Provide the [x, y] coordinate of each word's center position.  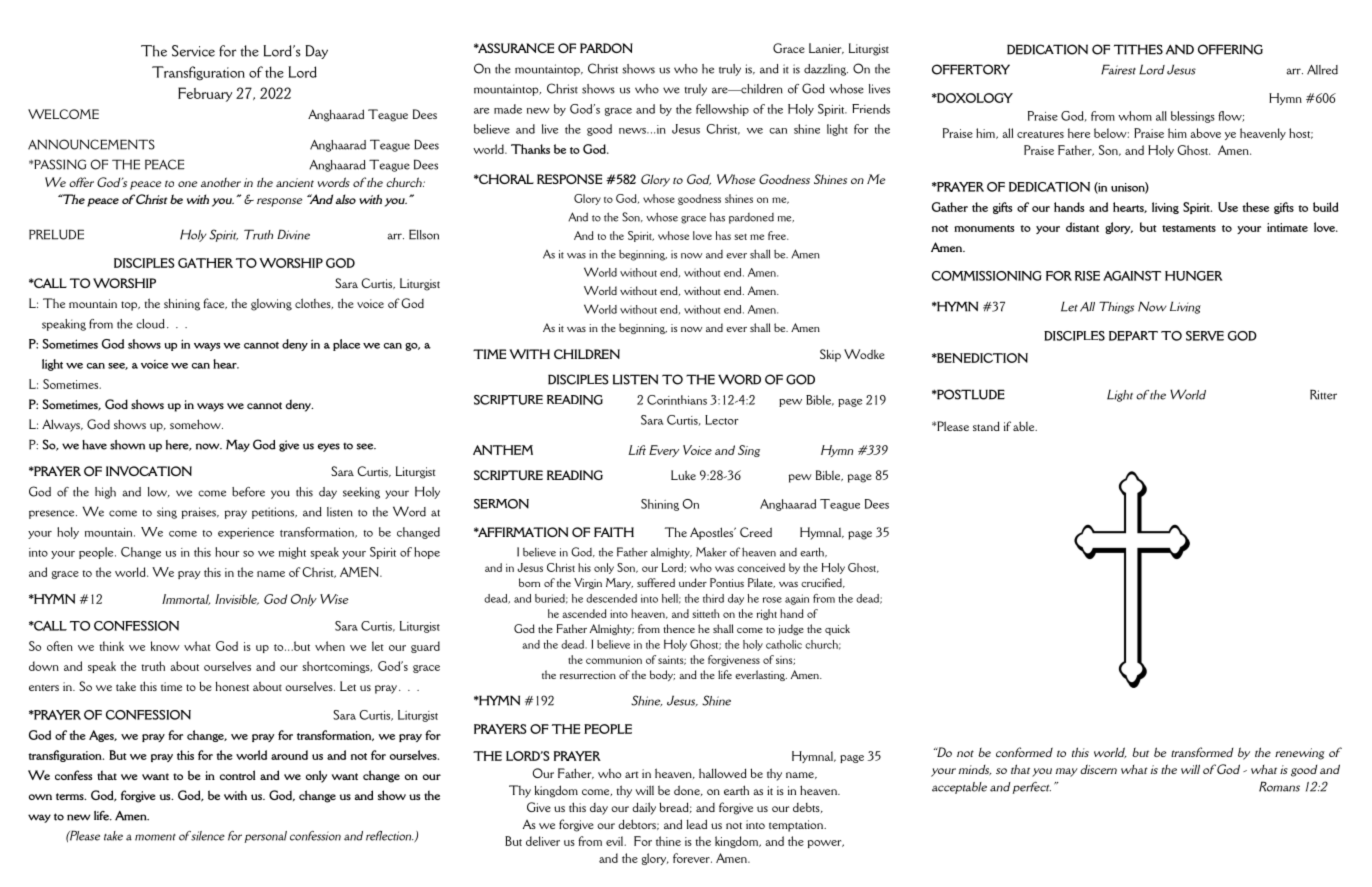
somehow [196, 424]
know [165, 646]
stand [986, 426]
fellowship [722, 110]
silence [207, 836]
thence [679, 628]
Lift [637, 450]
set [741, 237]
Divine [293, 234]
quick [837, 629]
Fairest [1118, 69]
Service [193, 51]
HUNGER [1194, 276]
